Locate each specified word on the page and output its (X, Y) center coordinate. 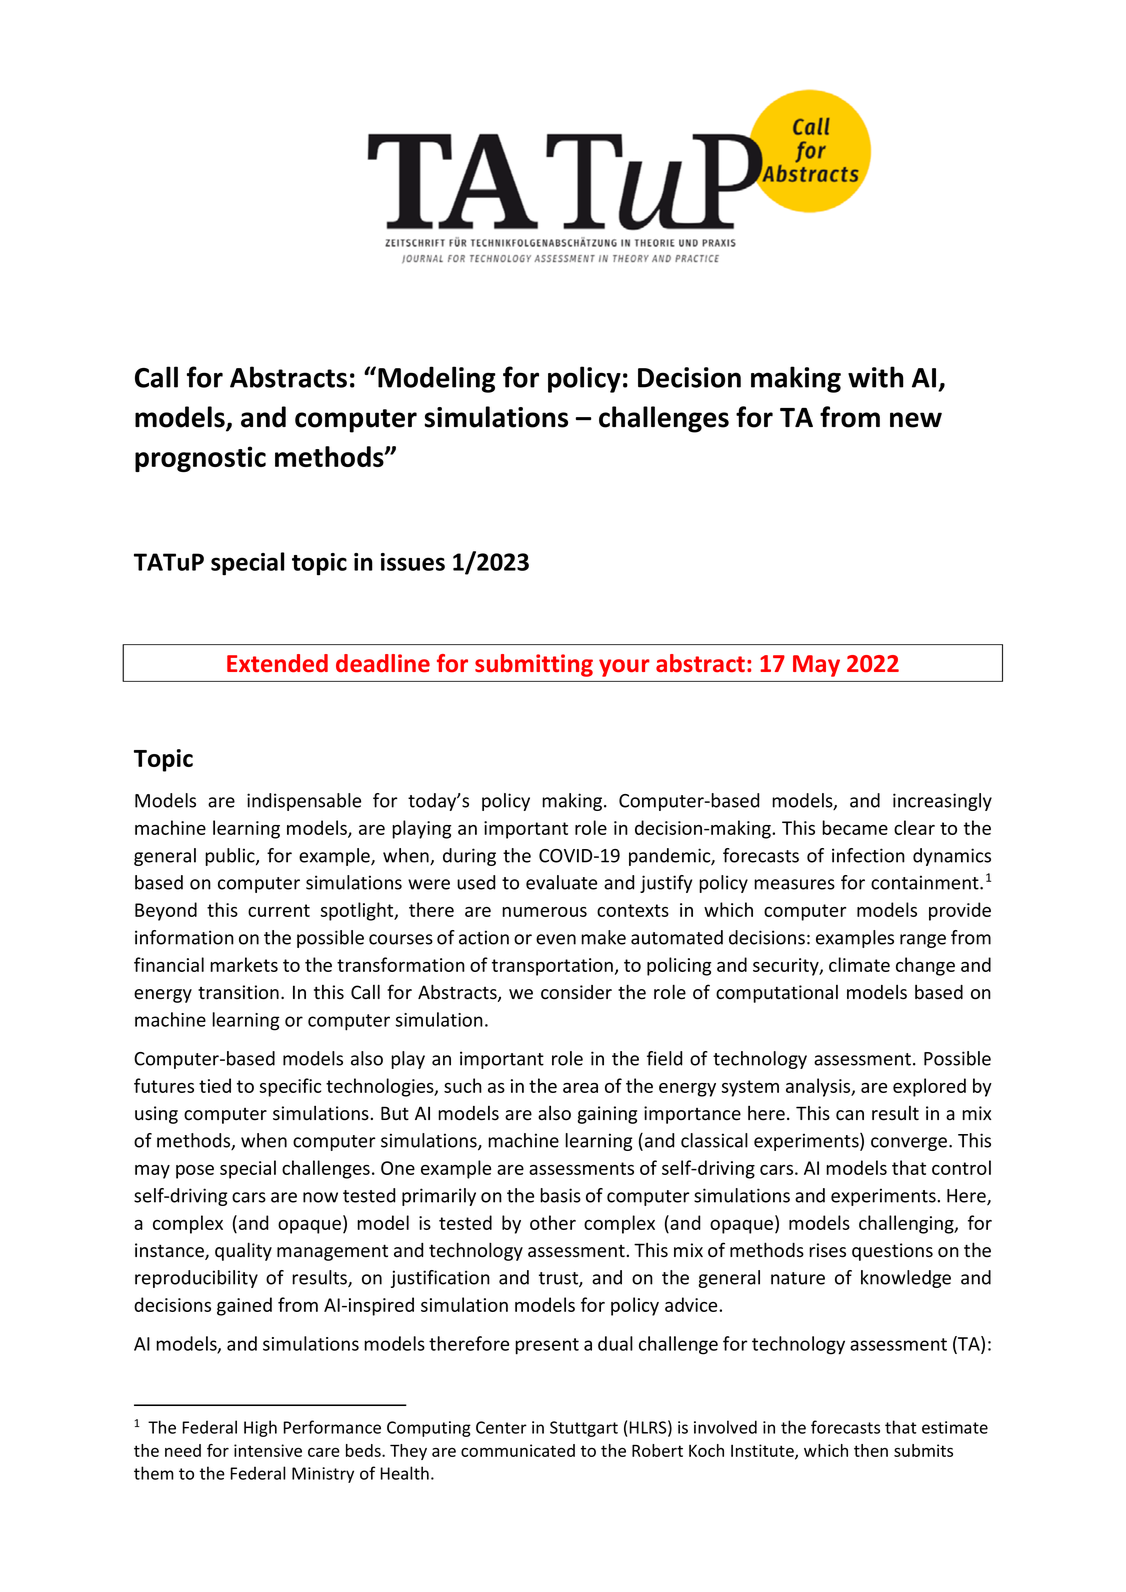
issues (413, 562)
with (876, 377)
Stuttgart (584, 1429)
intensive (268, 1450)
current (279, 910)
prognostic (200, 459)
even (556, 939)
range (923, 941)
